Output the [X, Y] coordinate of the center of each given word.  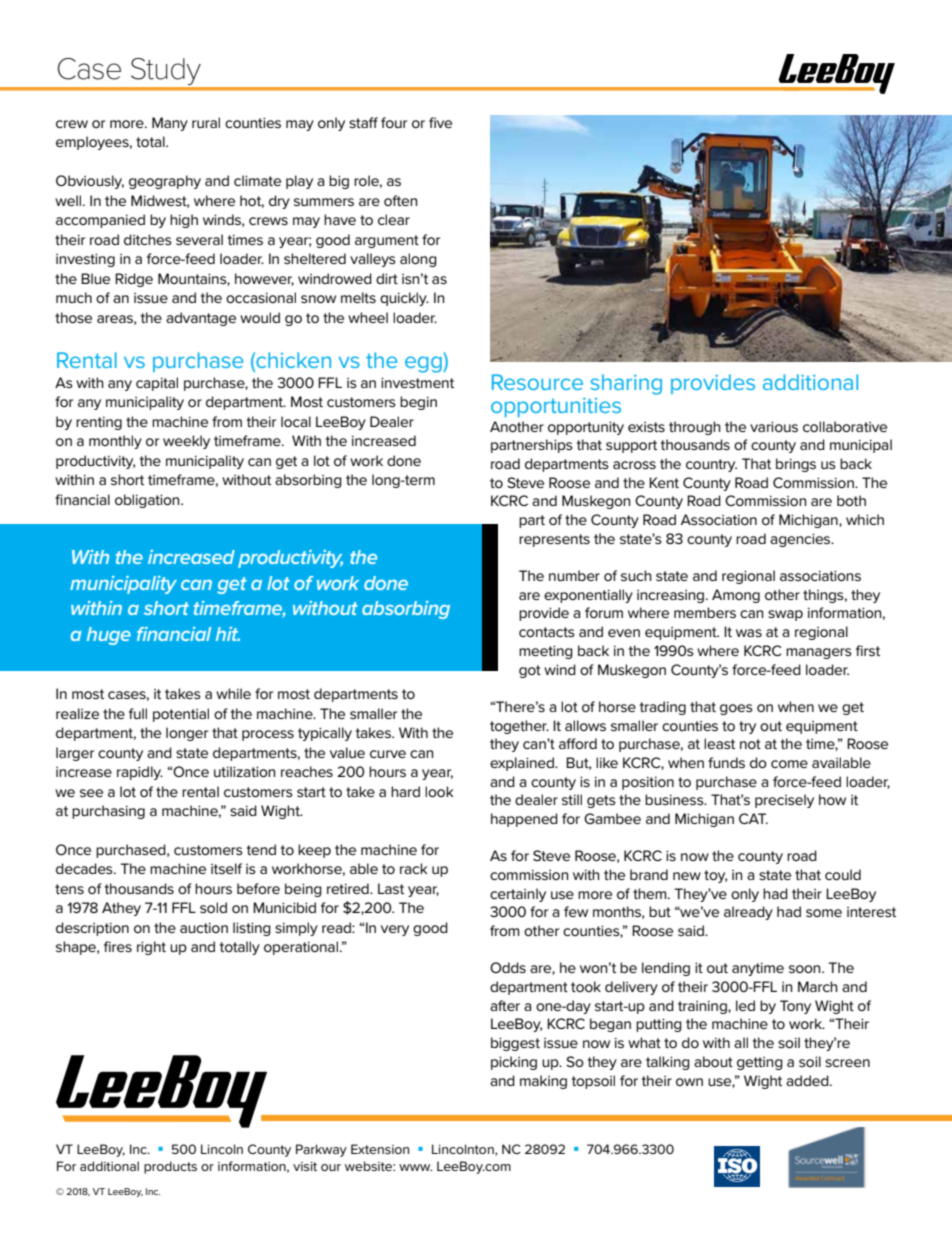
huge [109, 636]
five [440, 122]
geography [165, 182]
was [749, 633]
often [401, 200]
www [415, 1167]
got [530, 671]
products [170, 1167]
